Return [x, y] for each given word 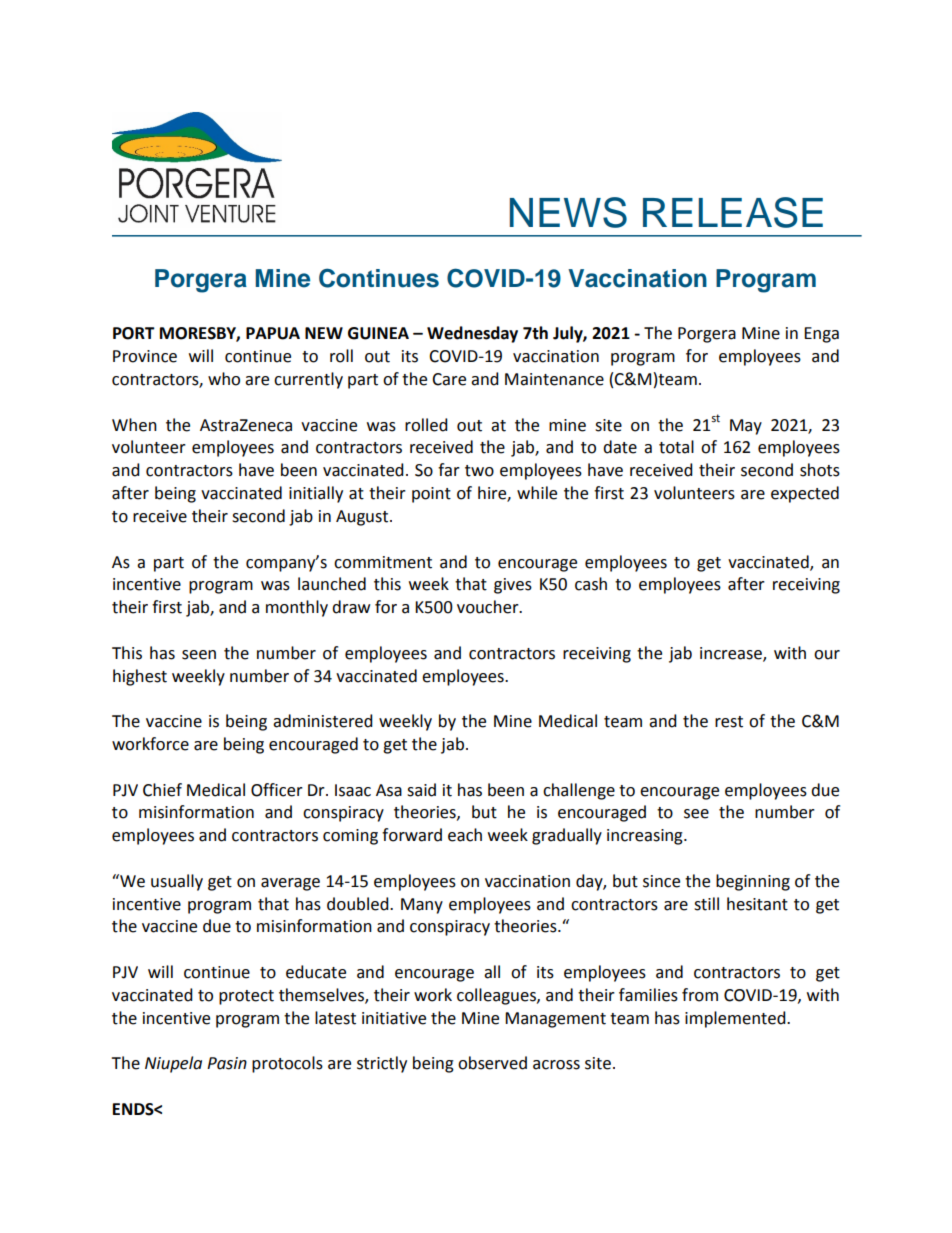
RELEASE [733, 212]
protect [246, 997]
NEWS [568, 212]
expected [805, 494]
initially [316, 494]
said [421, 790]
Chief [162, 790]
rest [729, 722]
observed [492, 1063]
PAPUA [273, 333]
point [431, 495]
